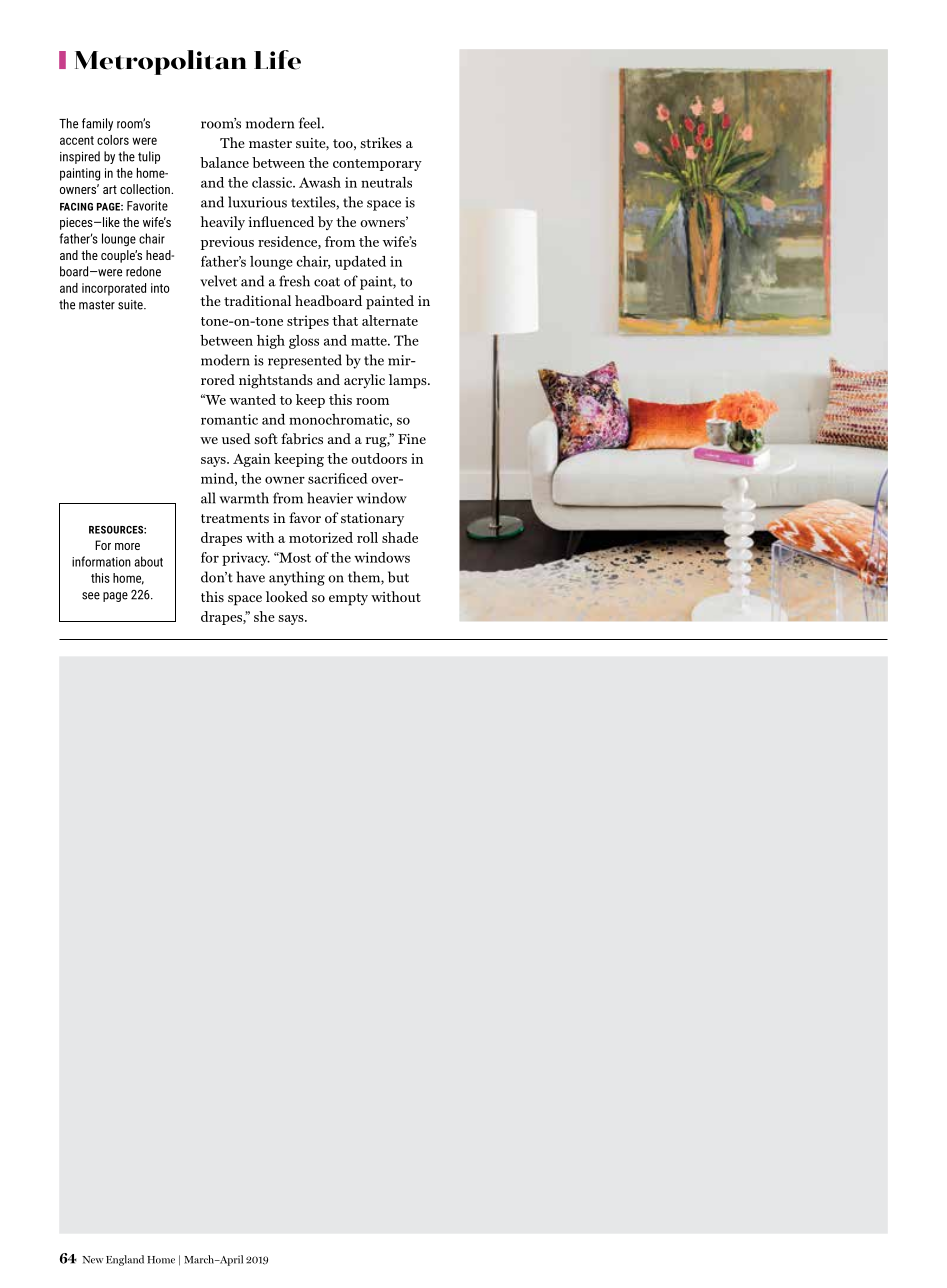 The image size is (947, 1288). I want to click on information, so click(101, 561).
